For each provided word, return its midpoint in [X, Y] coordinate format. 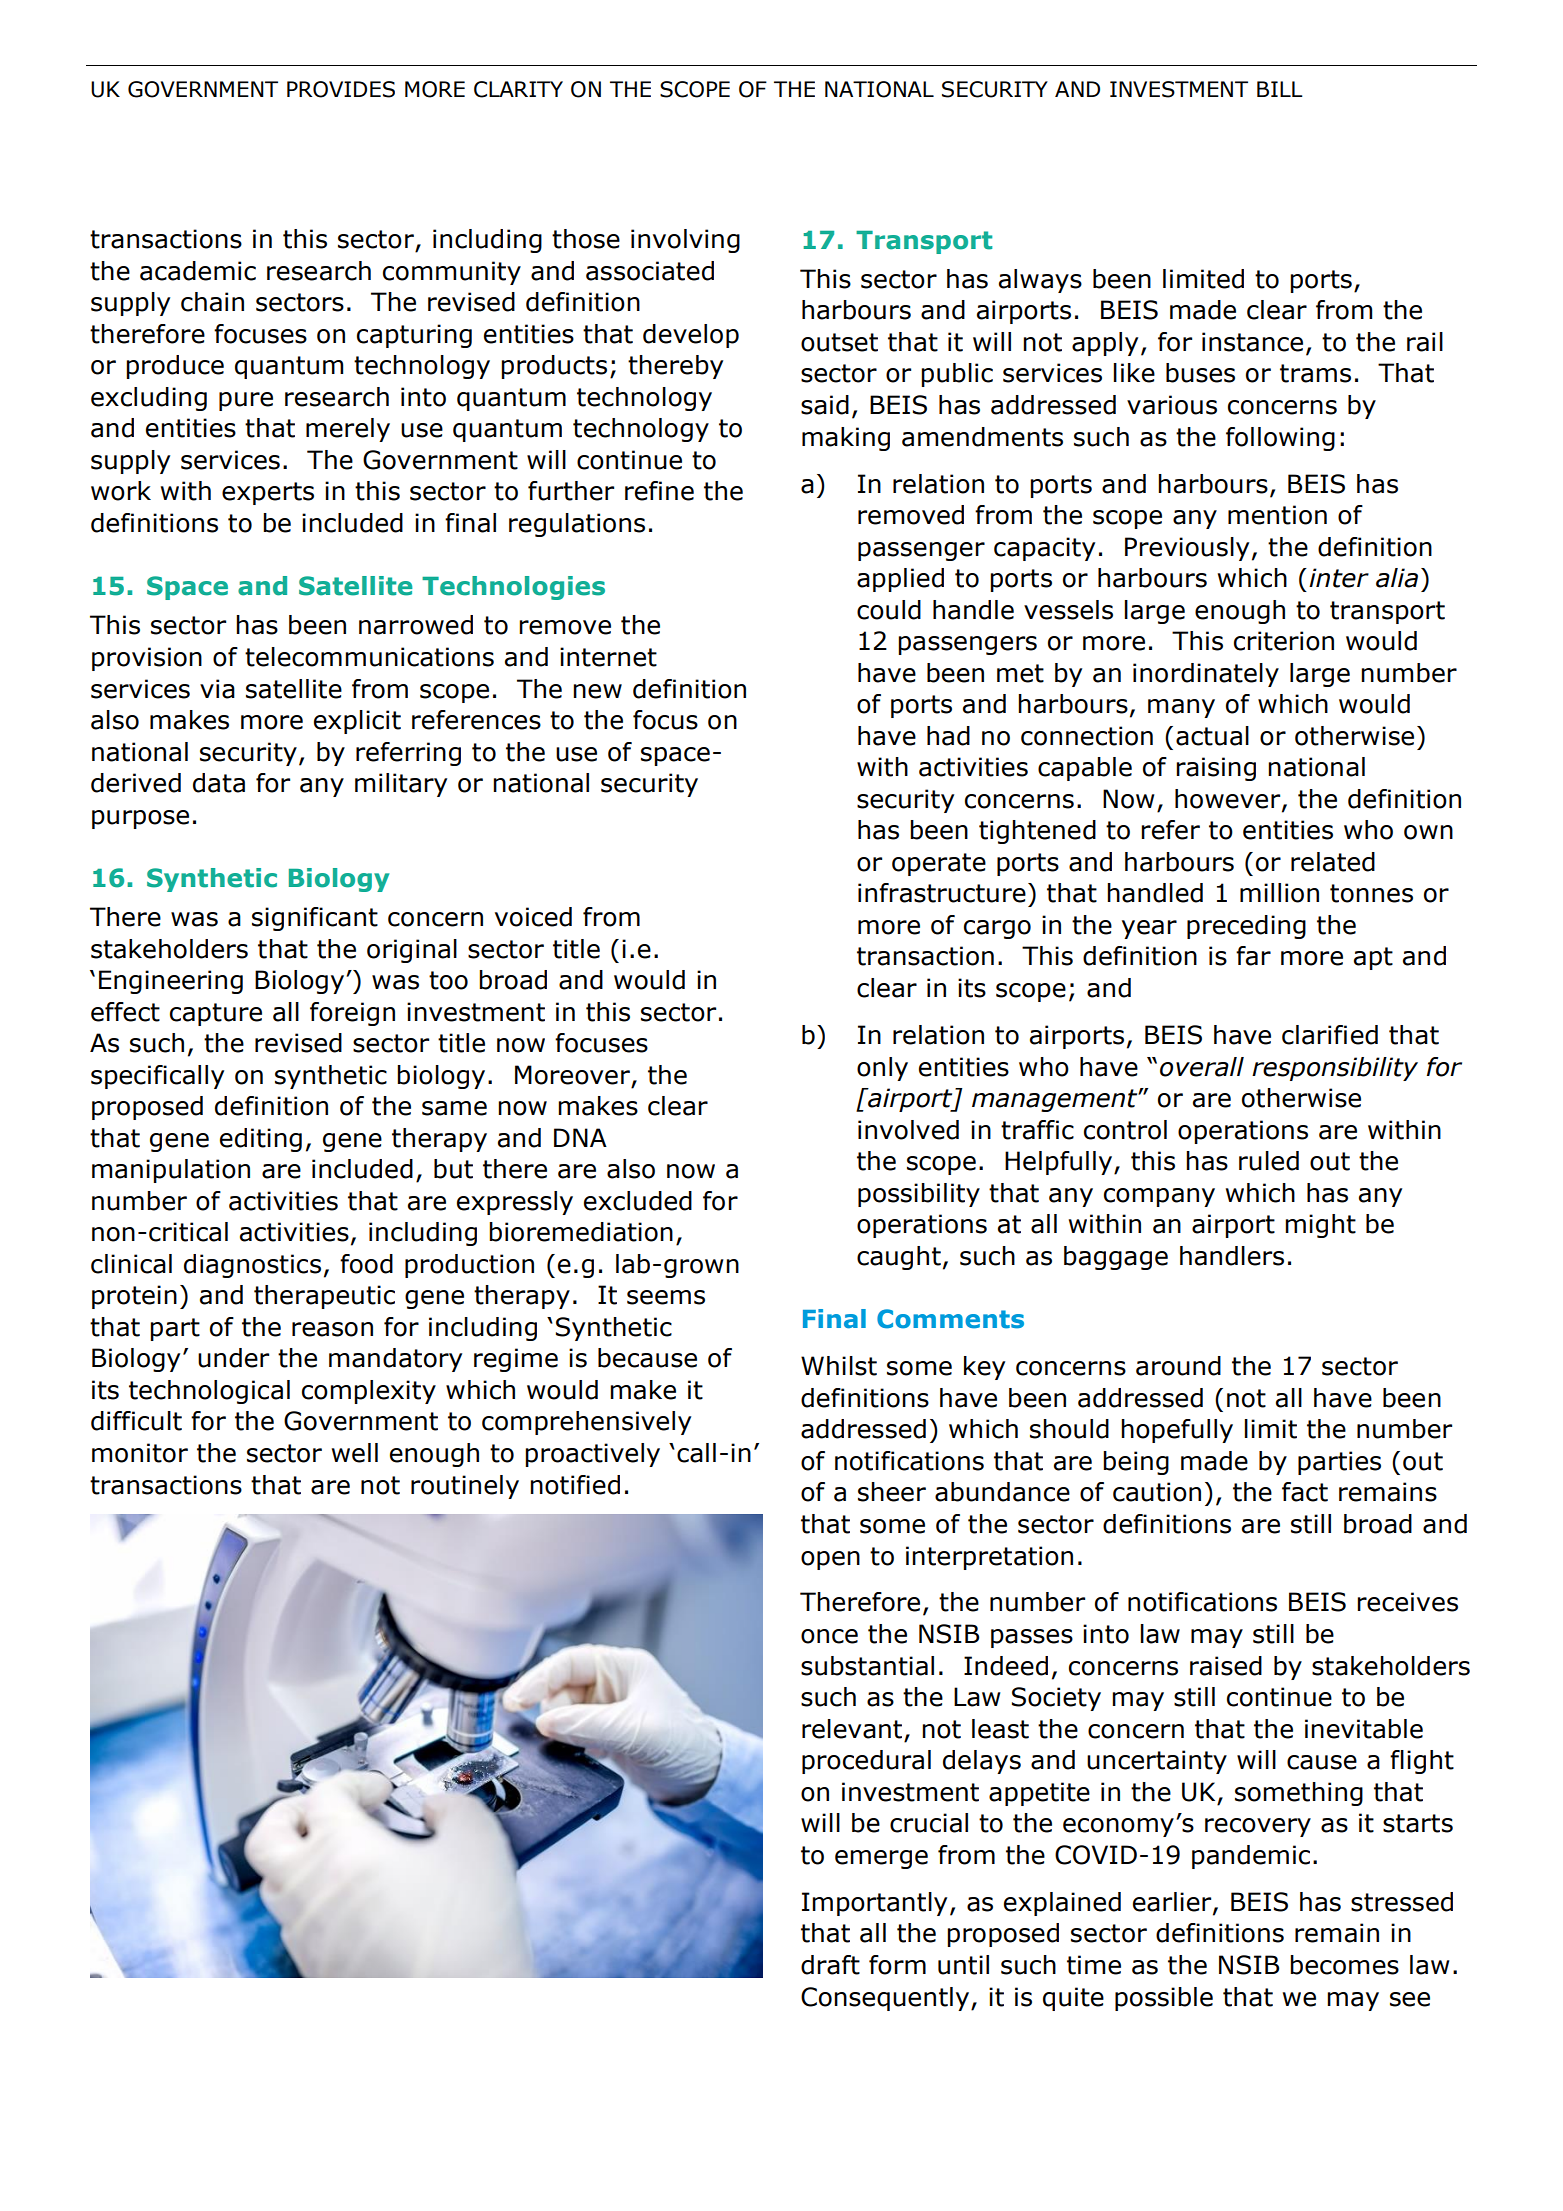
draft [830, 1965]
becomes [1344, 1965]
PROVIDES [341, 89]
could [889, 610]
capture [216, 1014]
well [355, 1453]
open [830, 1560]
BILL [1280, 89]
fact [1305, 1492]
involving [685, 241]
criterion [1284, 641]
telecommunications [369, 657]
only [882, 1069]
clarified [1330, 1035]
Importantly [874, 1904]
